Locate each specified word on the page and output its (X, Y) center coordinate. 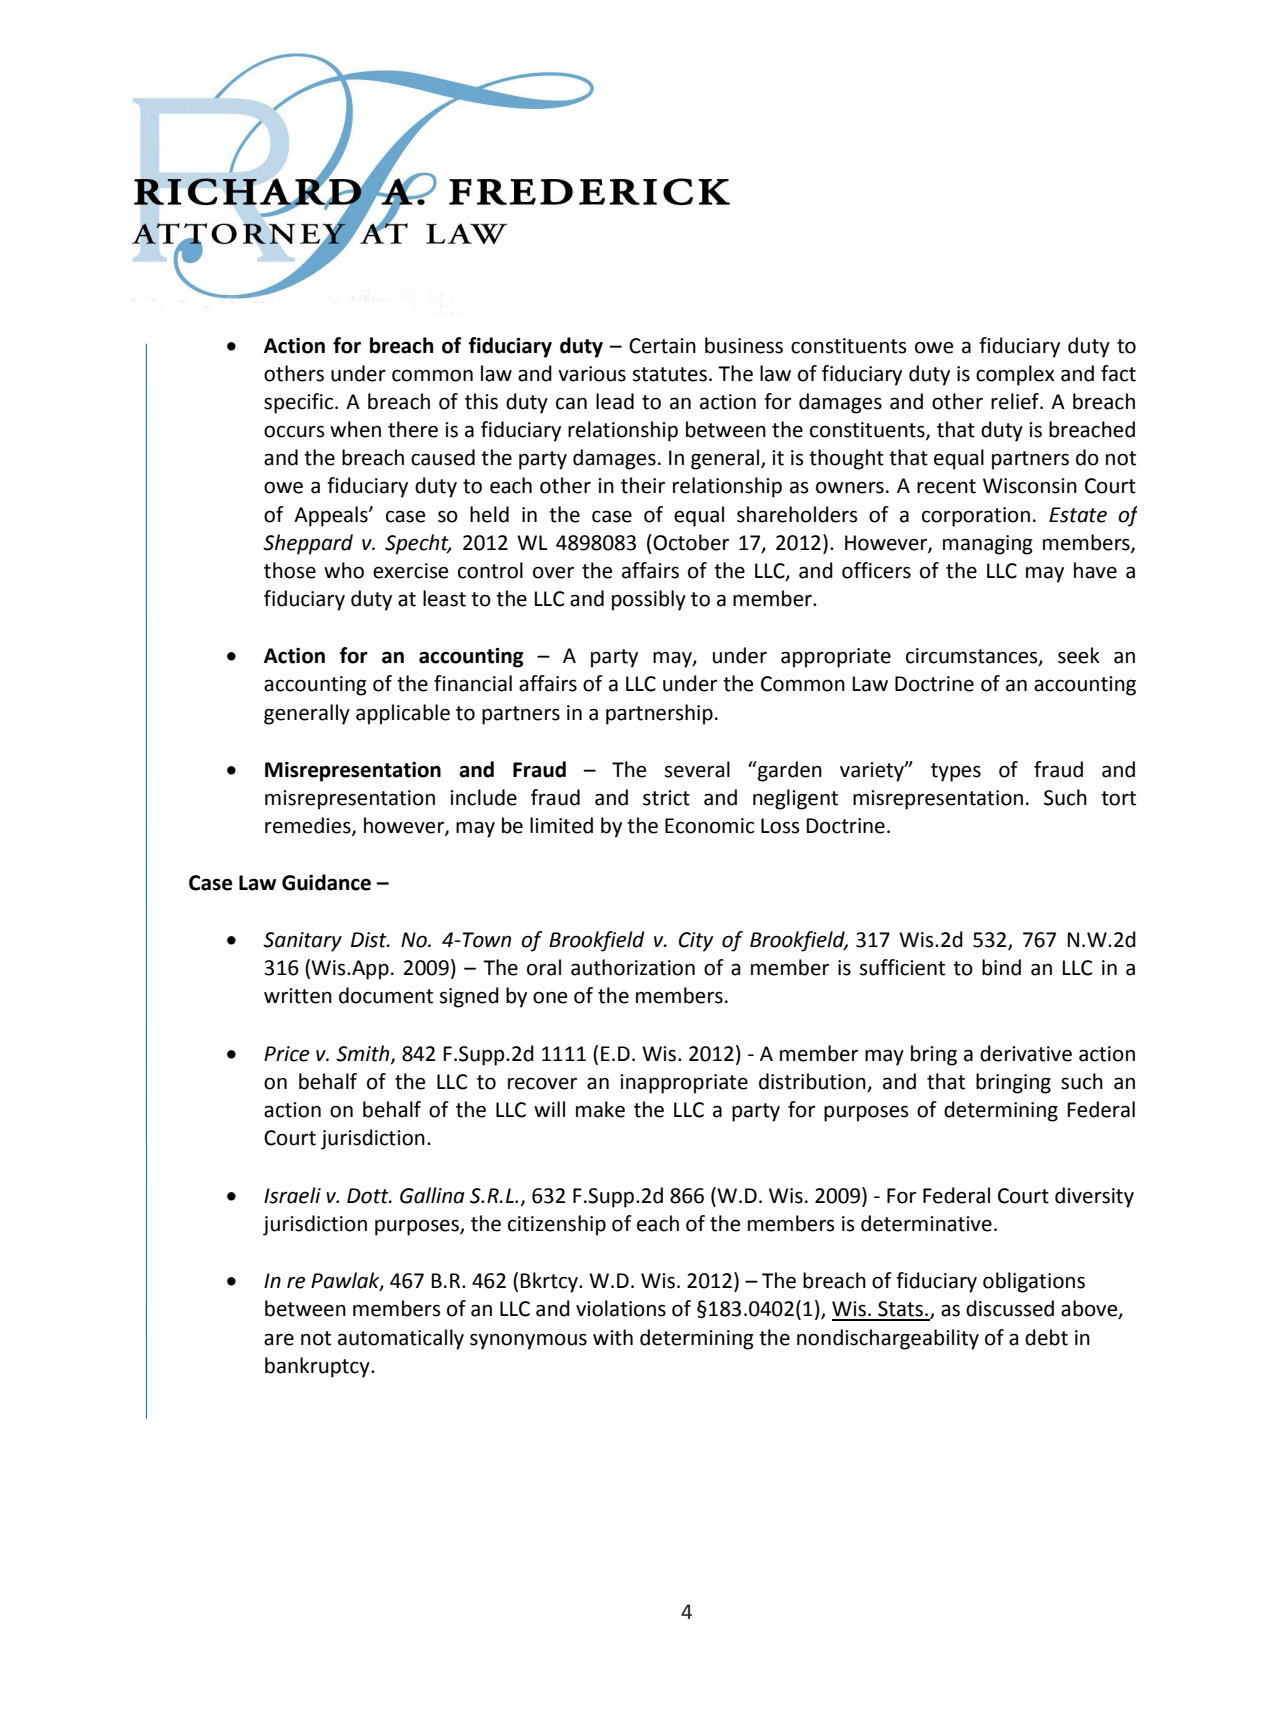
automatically (401, 1339)
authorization (633, 967)
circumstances (973, 657)
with (613, 1337)
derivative (1026, 1053)
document (386, 995)
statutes (670, 374)
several (697, 769)
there (413, 429)
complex (1015, 375)
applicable (403, 714)
